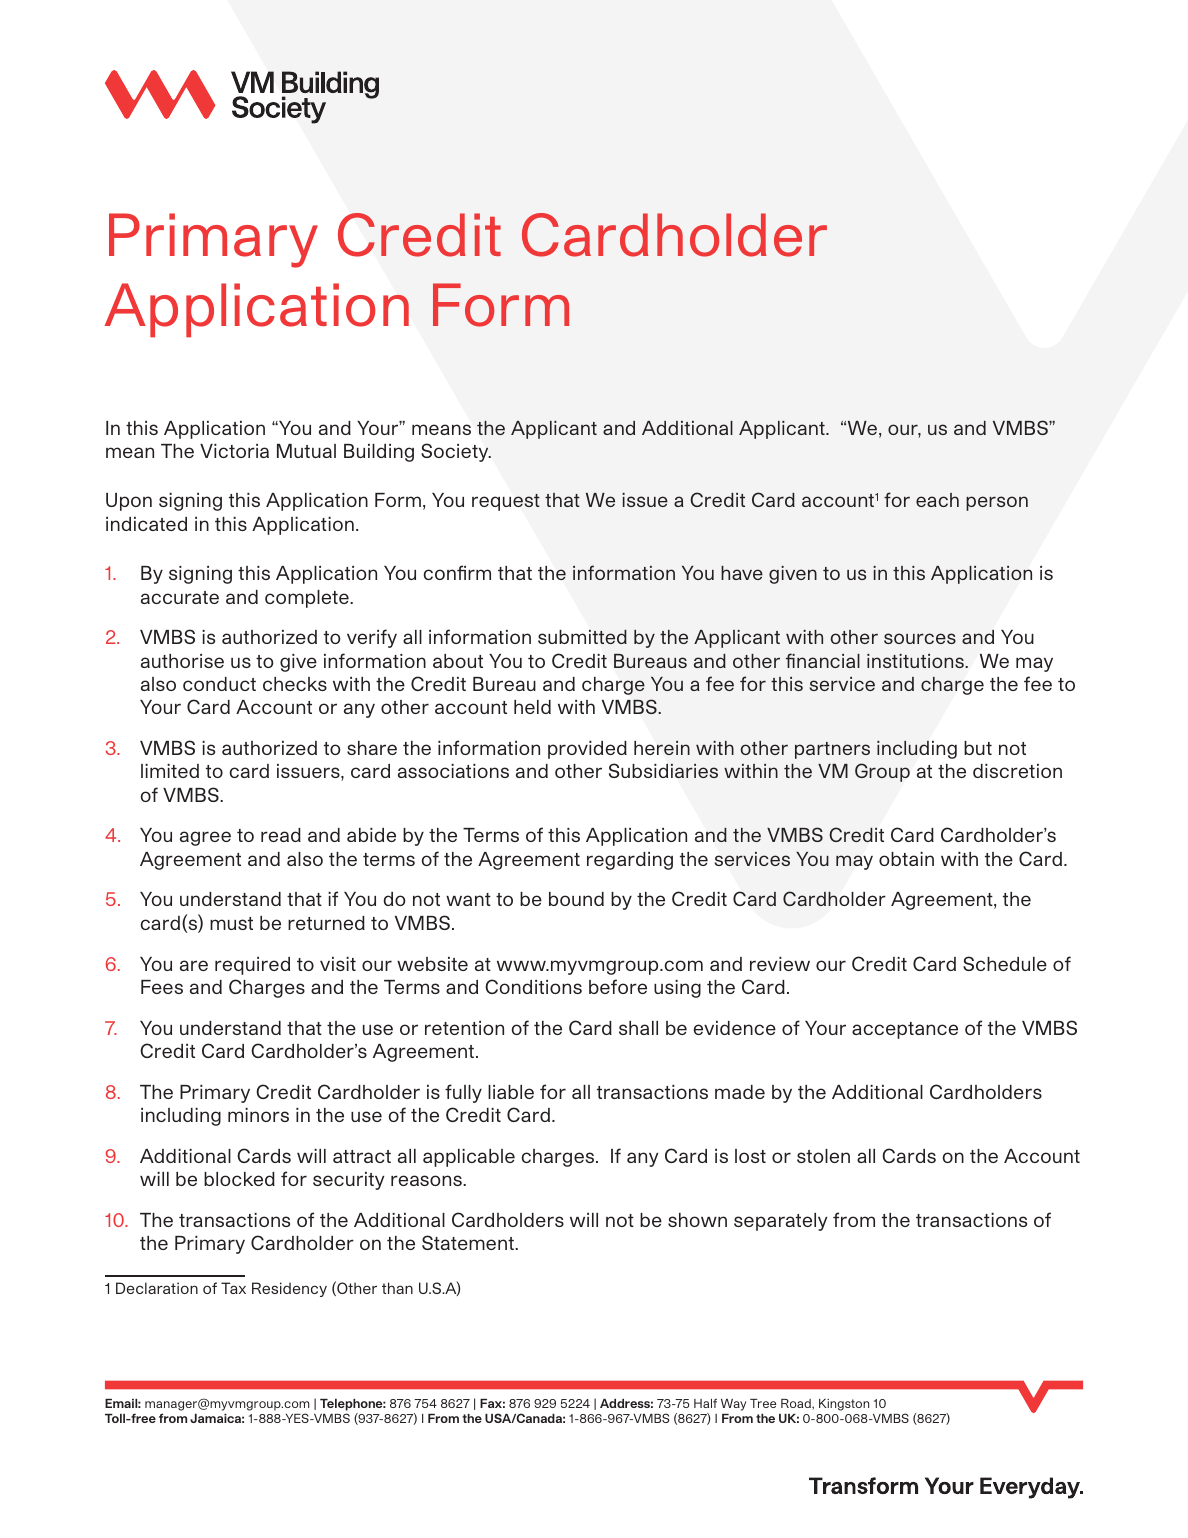 The height and width of the screenshot is (1538, 1188). What do you see at coordinates (506, 502) in the screenshot?
I see `request` at bounding box center [506, 502].
